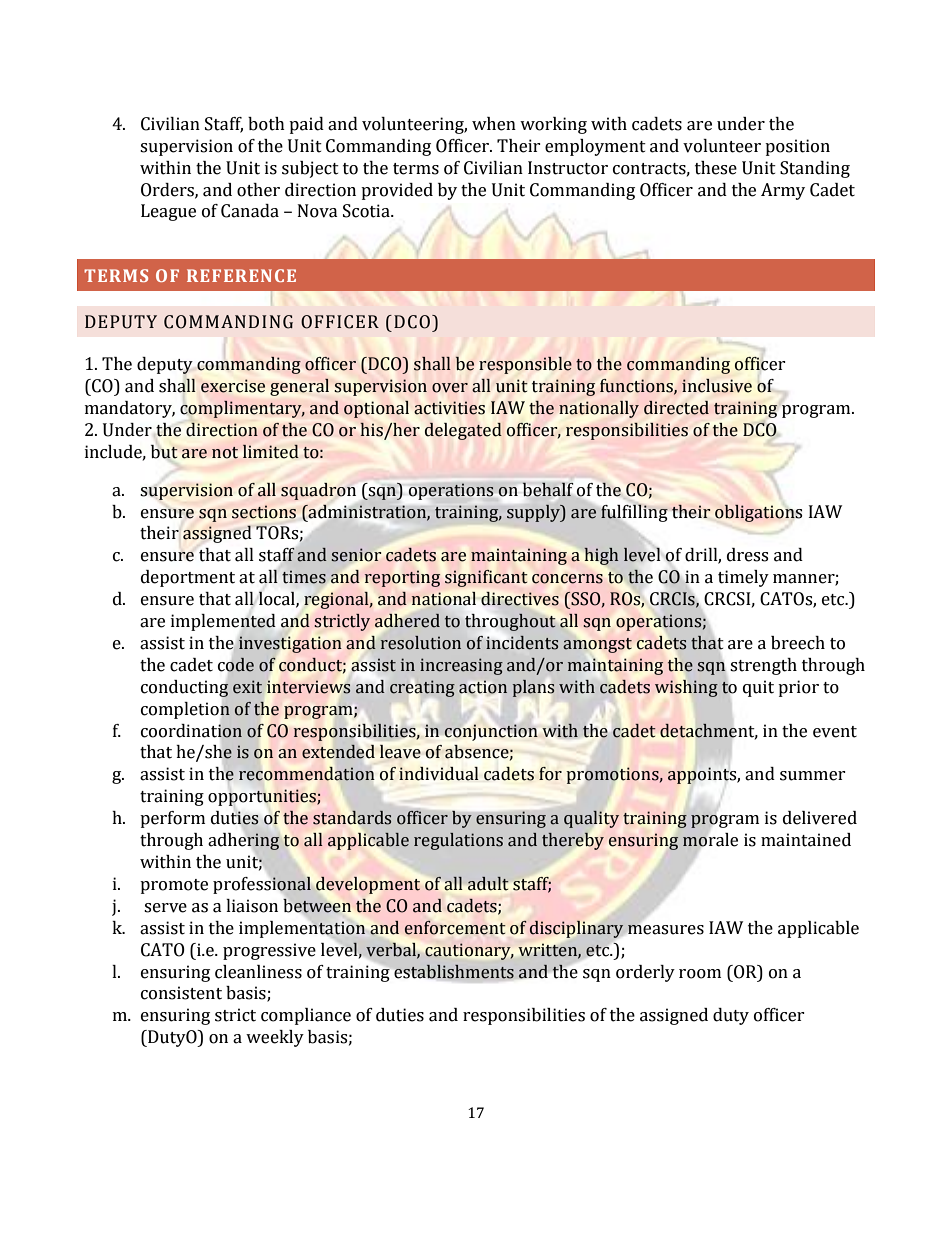  What do you see at coordinates (743, 578) in the screenshot?
I see `timely` at bounding box center [743, 578].
